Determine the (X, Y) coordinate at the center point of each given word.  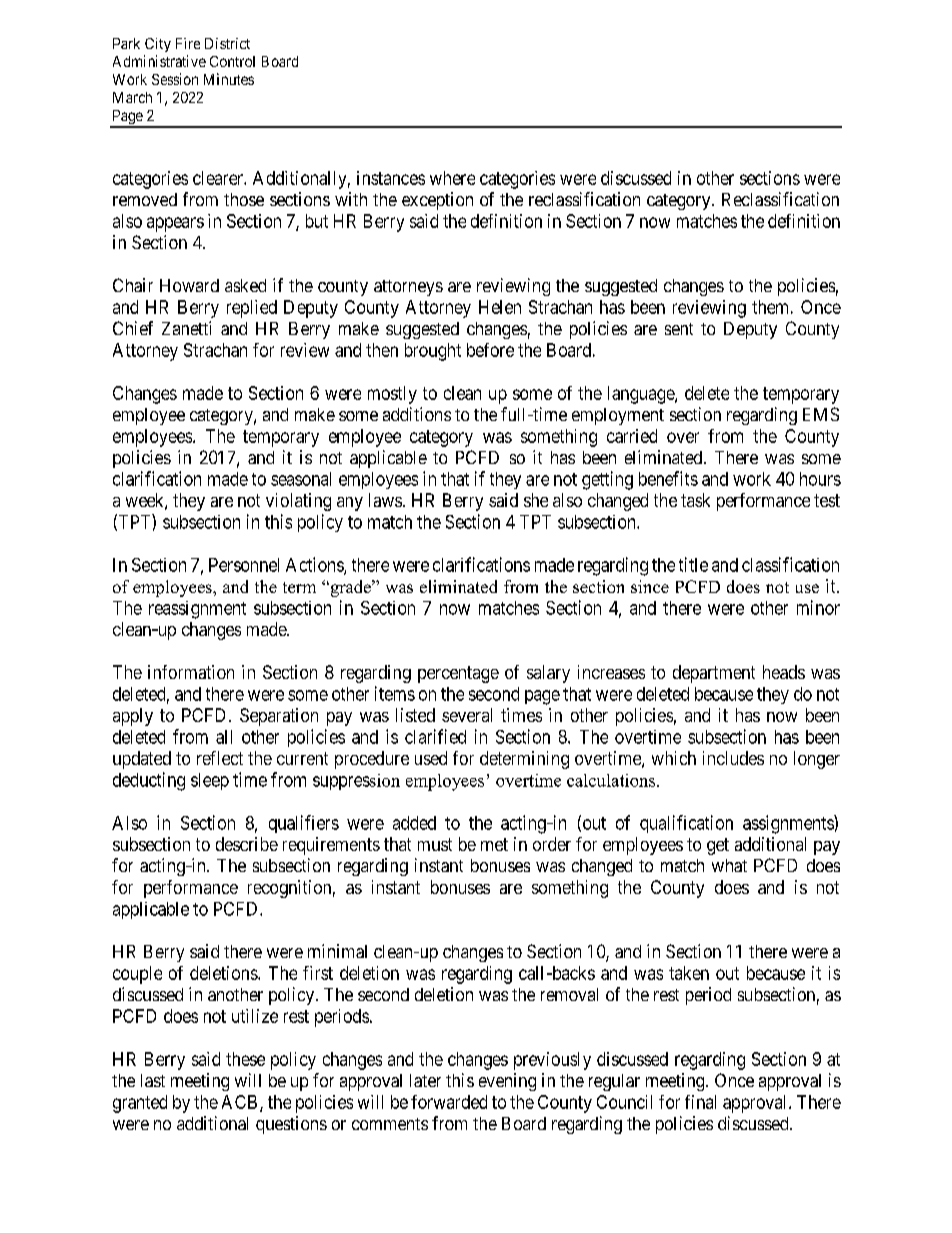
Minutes (229, 79)
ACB (239, 1102)
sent (679, 329)
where (452, 178)
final (700, 1102)
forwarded (449, 1102)
